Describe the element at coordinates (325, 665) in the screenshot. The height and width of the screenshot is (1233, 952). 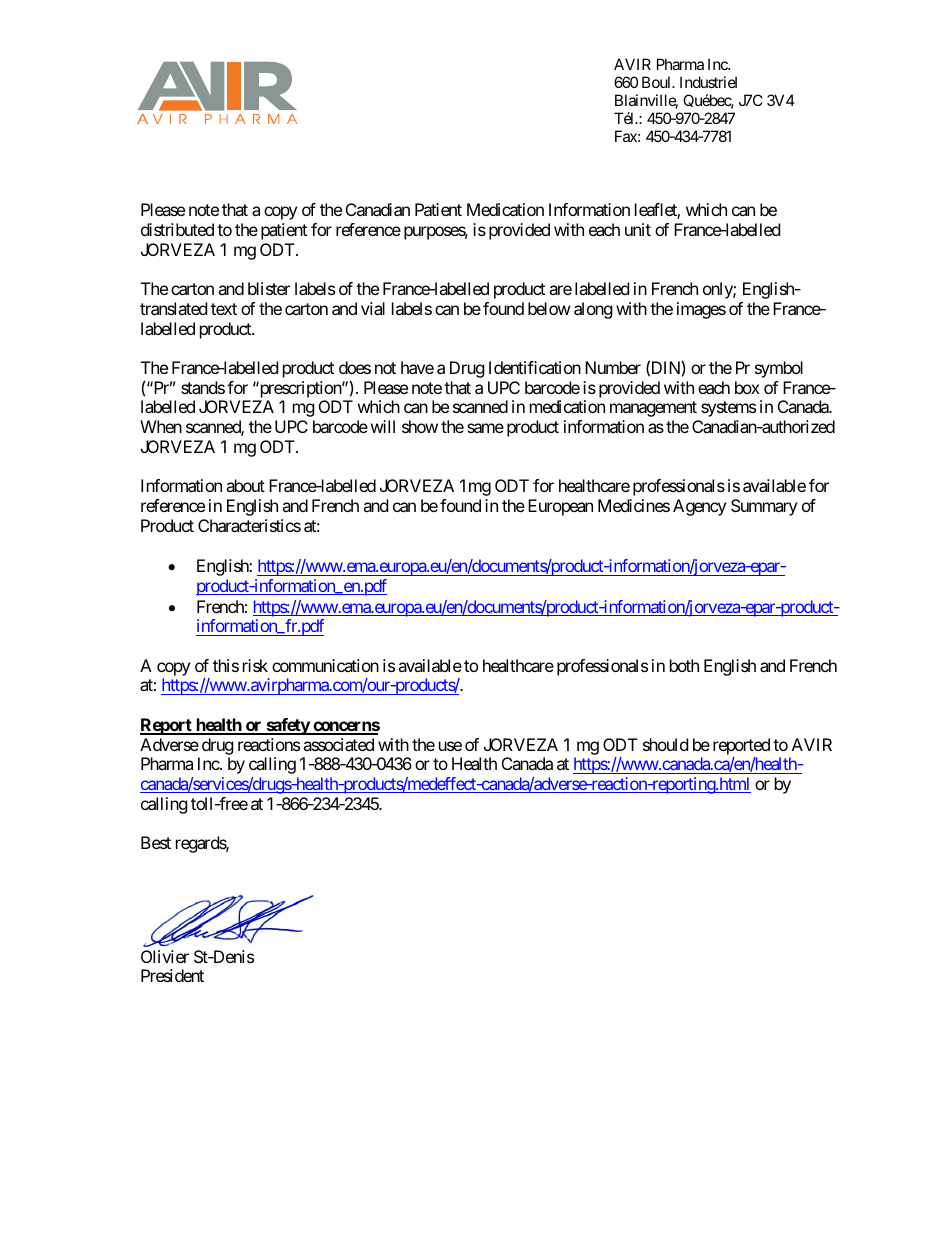
I see `communication` at that location.
